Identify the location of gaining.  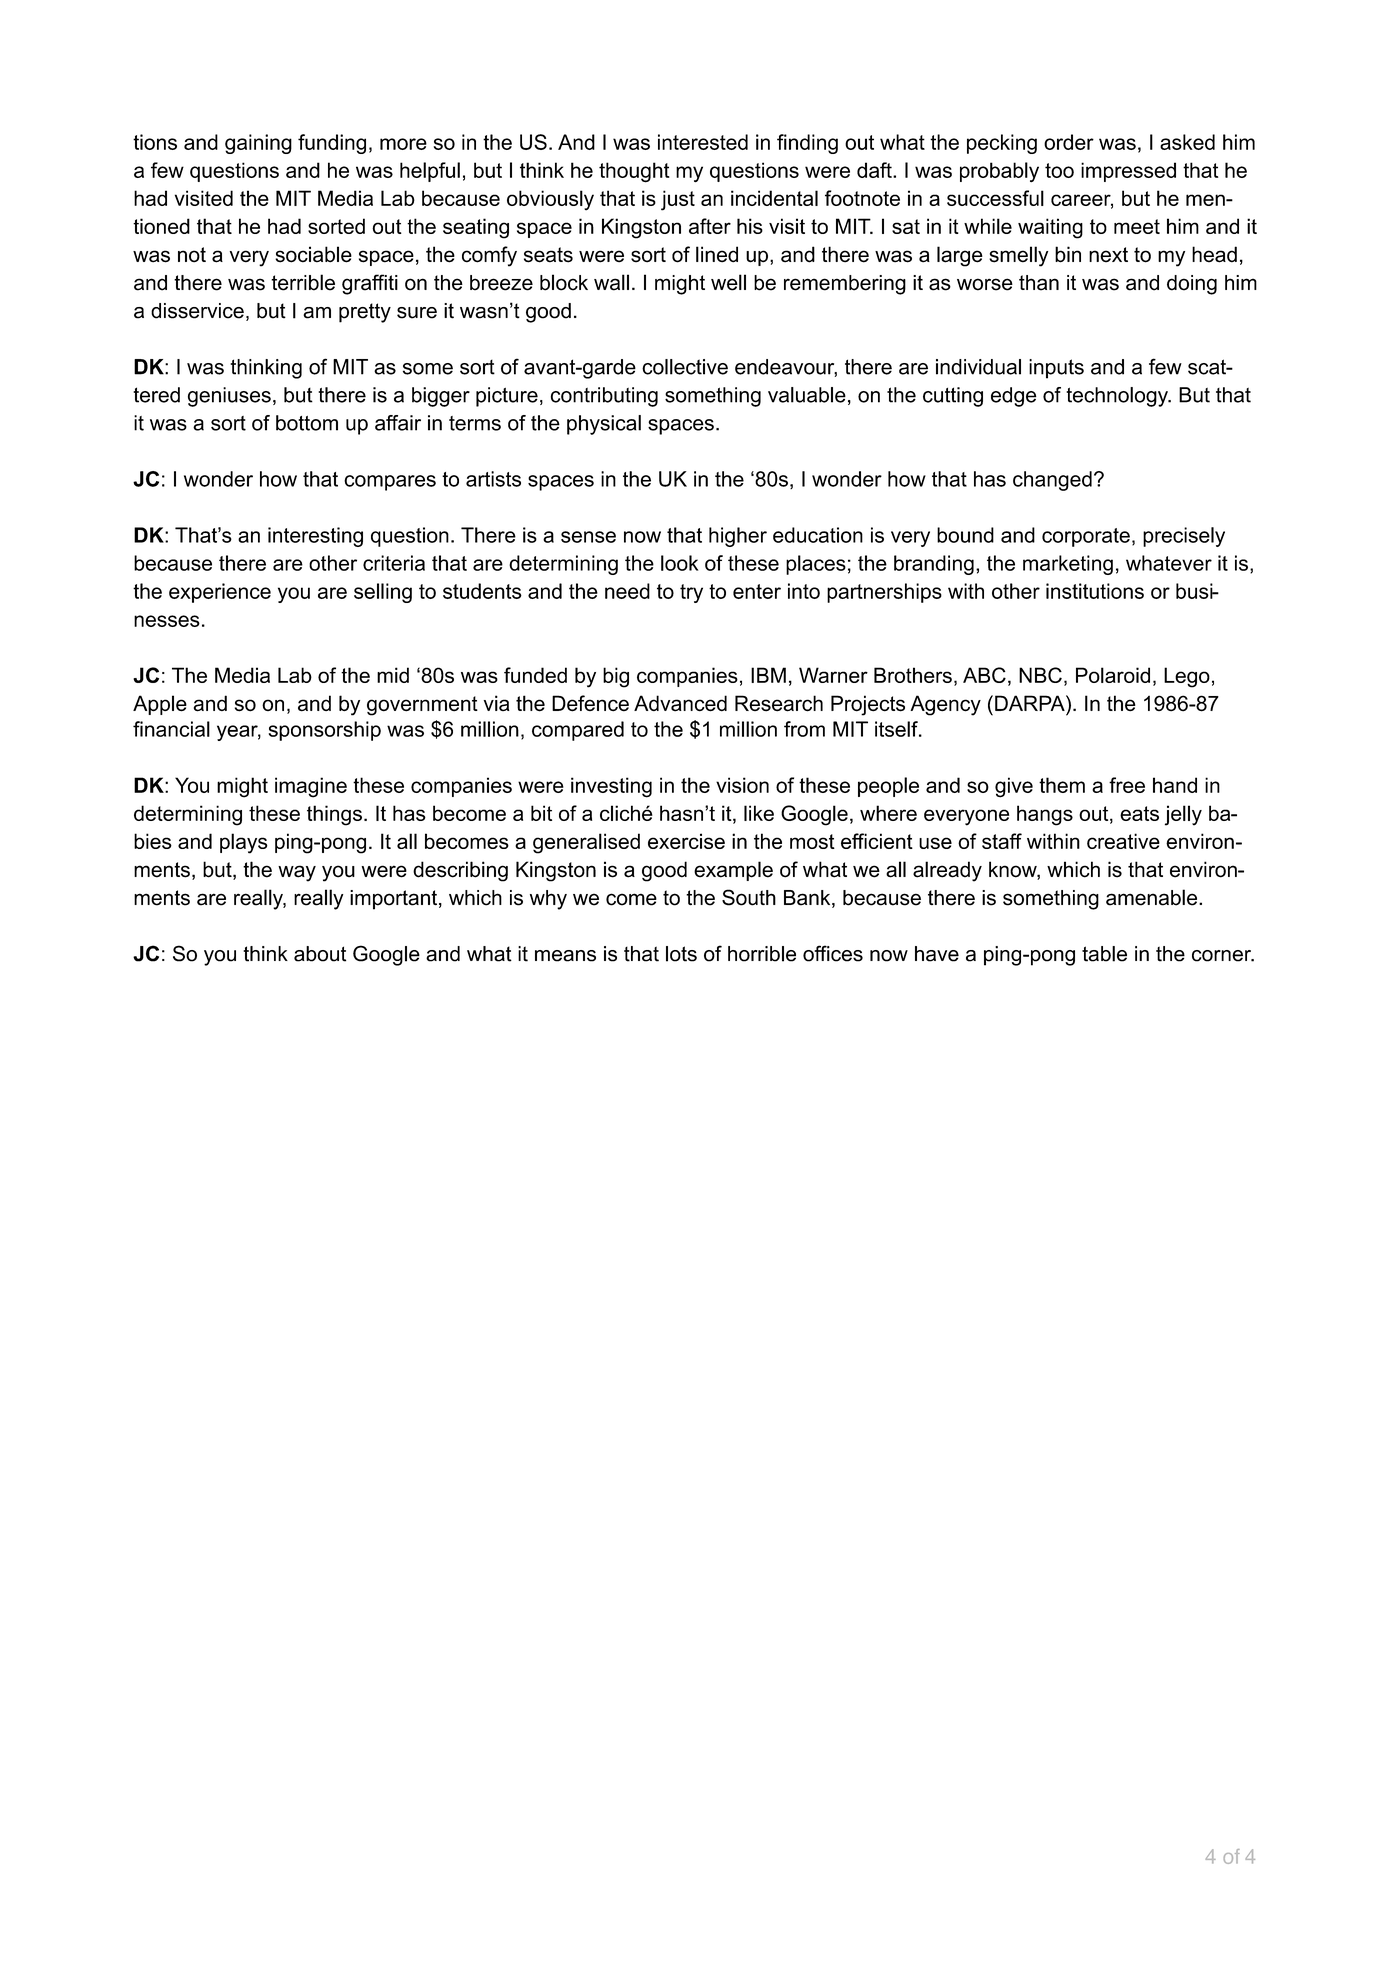
(258, 144).
